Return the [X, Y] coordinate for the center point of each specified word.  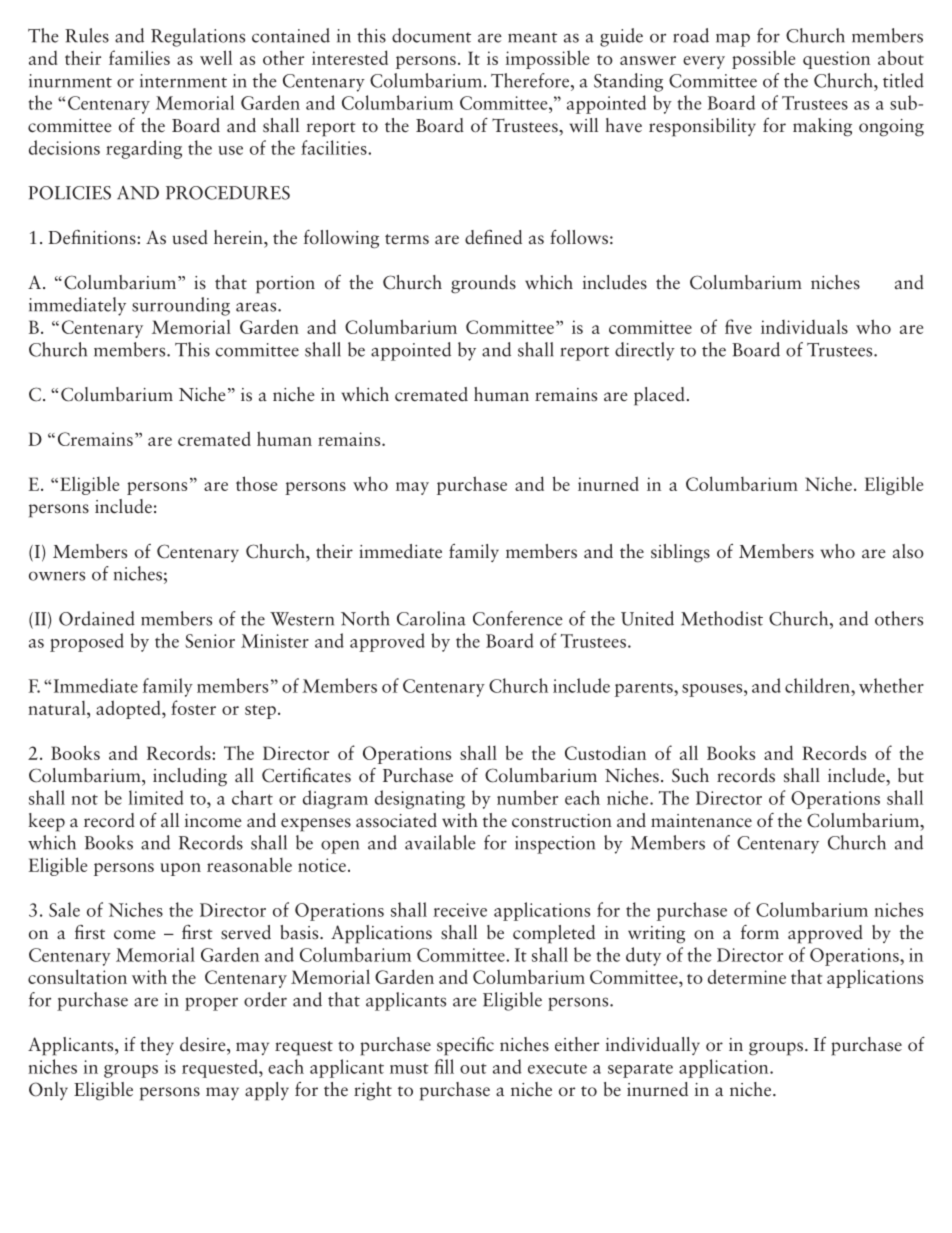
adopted [129, 709]
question [836, 60]
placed [659, 396]
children [818, 685]
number [527, 797]
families [139, 57]
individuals [804, 327]
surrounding [181, 306]
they [157, 1046]
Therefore [531, 80]
